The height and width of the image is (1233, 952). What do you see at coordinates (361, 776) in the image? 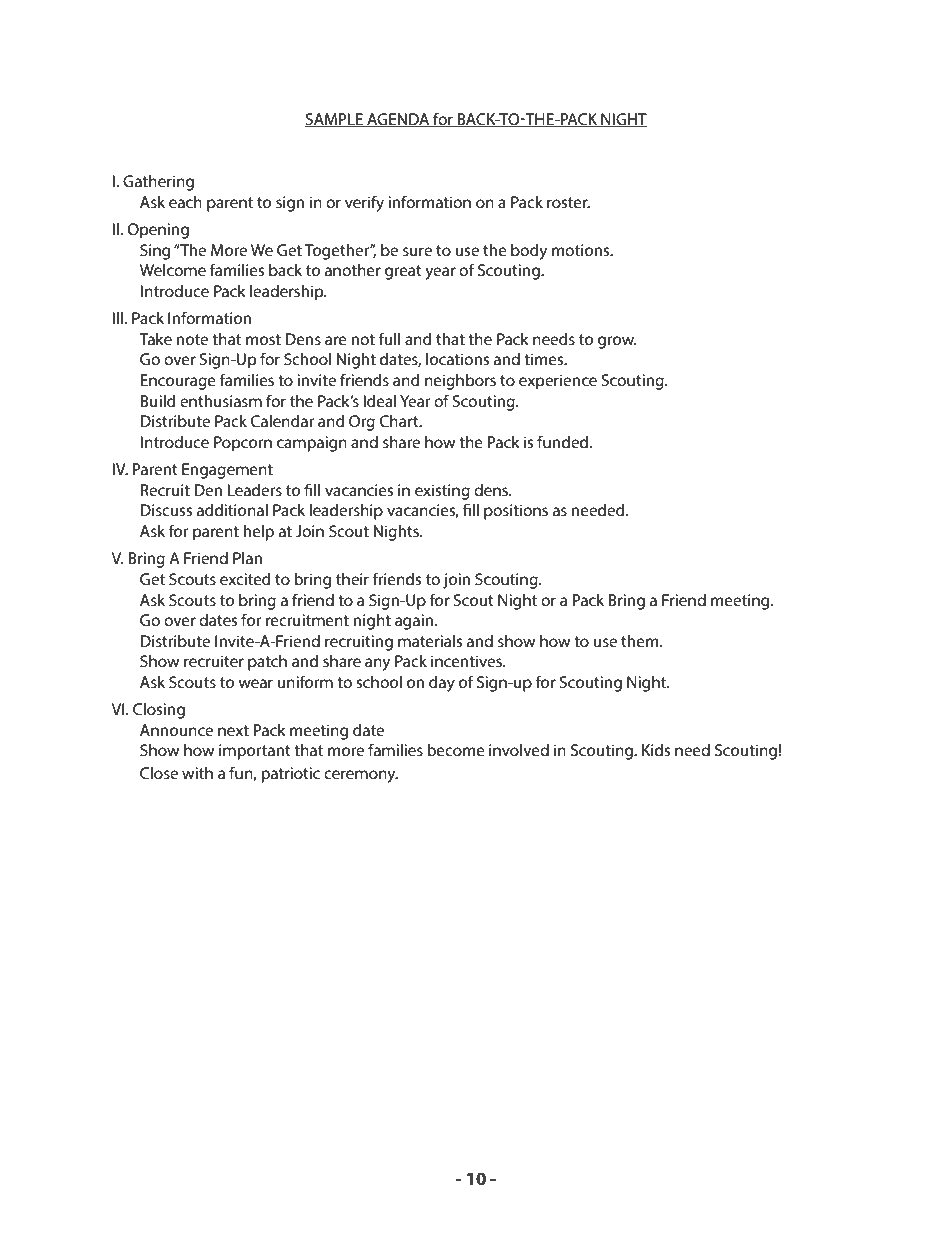
I see `ceremony` at bounding box center [361, 776].
